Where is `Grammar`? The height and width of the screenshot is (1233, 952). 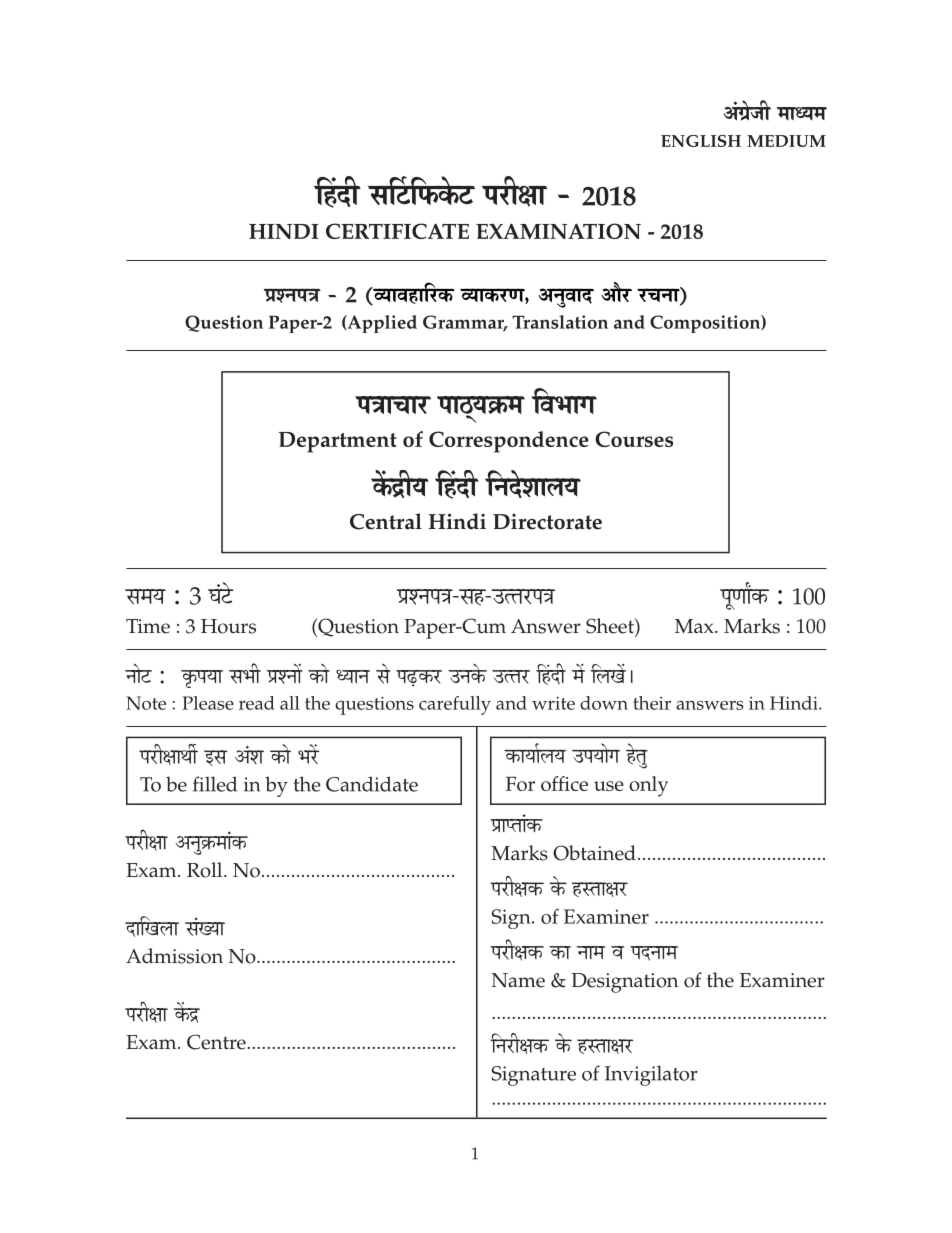 Grammar is located at coordinates (465, 323).
